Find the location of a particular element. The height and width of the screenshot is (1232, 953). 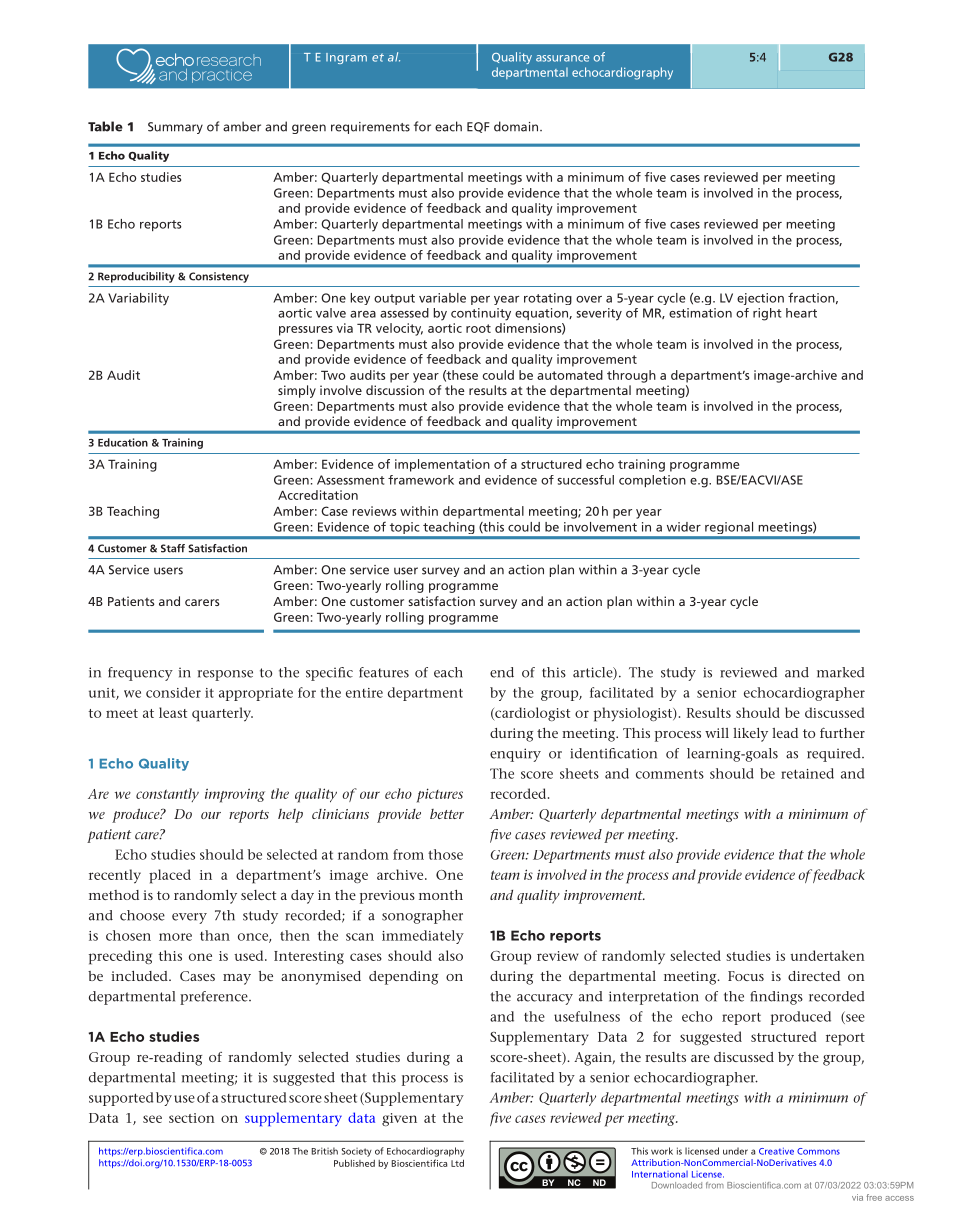

response is located at coordinates (225, 675).
